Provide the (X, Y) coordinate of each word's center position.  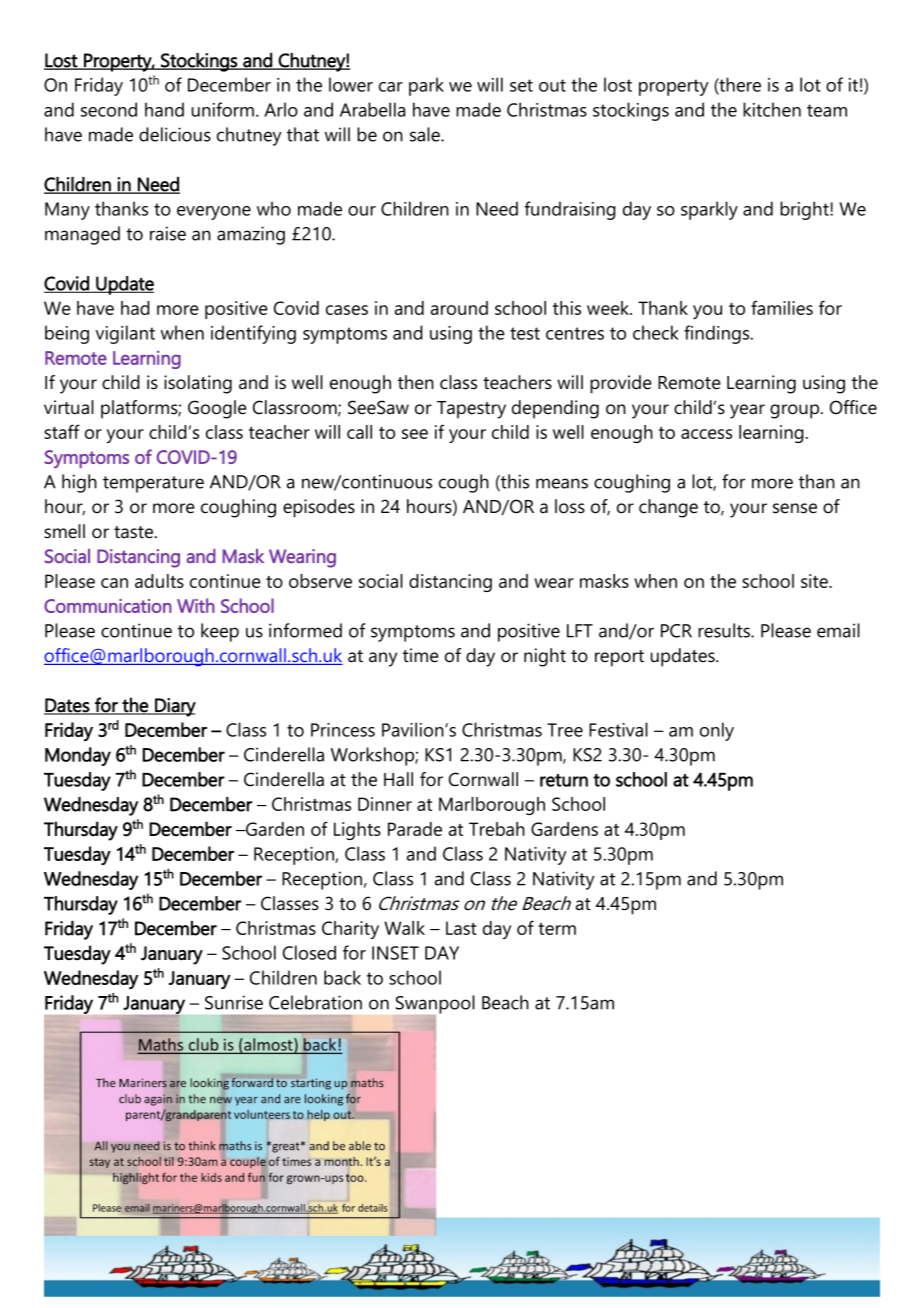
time (421, 655)
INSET (395, 953)
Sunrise (234, 1002)
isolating (198, 384)
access (706, 434)
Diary (174, 707)
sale (426, 134)
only (717, 731)
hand (164, 109)
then (416, 382)
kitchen (772, 109)
